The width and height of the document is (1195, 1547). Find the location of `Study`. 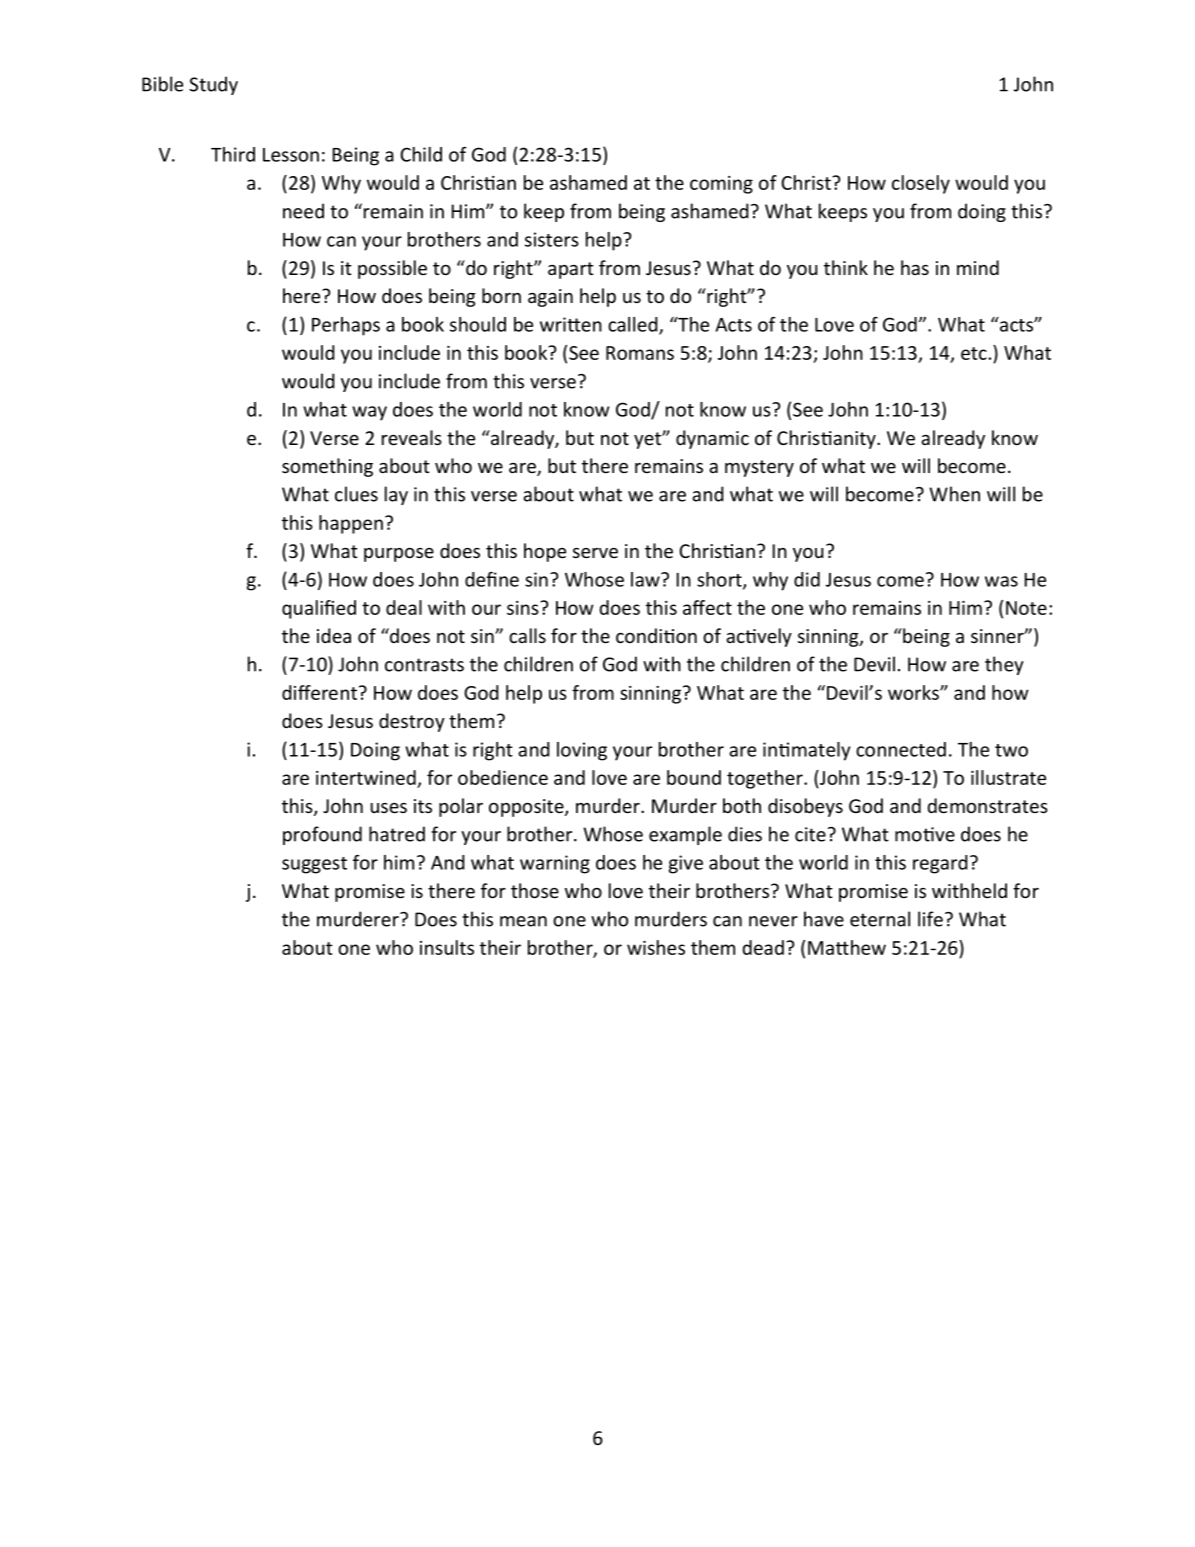

Study is located at coordinates (213, 85).
